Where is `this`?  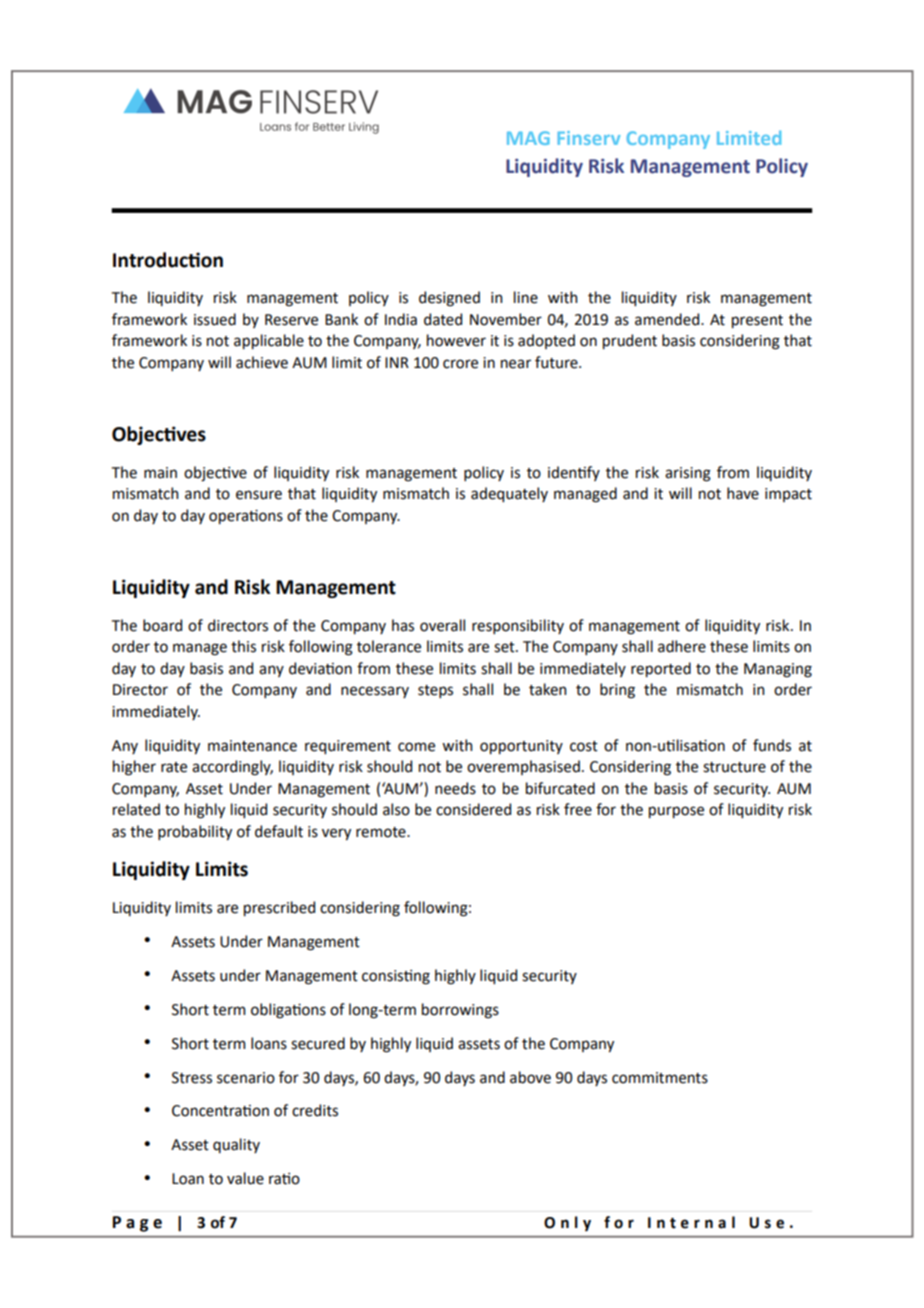
this is located at coordinates (243, 646).
